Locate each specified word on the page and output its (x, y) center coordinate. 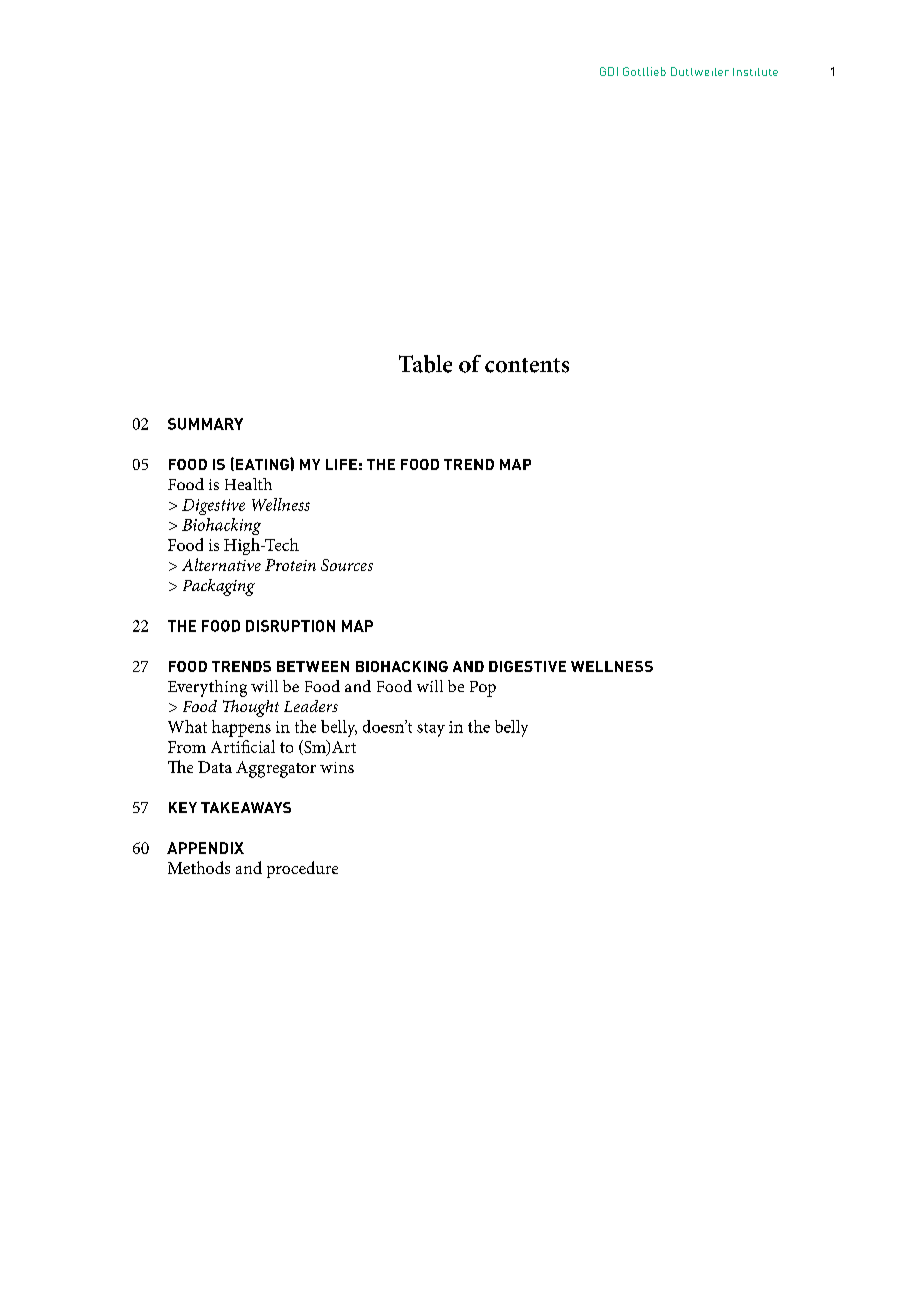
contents (527, 365)
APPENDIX (205, 848)
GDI (609, 71)
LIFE (341, 464)
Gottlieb (644, 71)
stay (431, 730)
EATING (262, 464)
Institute (755, 72)
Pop (483, 689)
